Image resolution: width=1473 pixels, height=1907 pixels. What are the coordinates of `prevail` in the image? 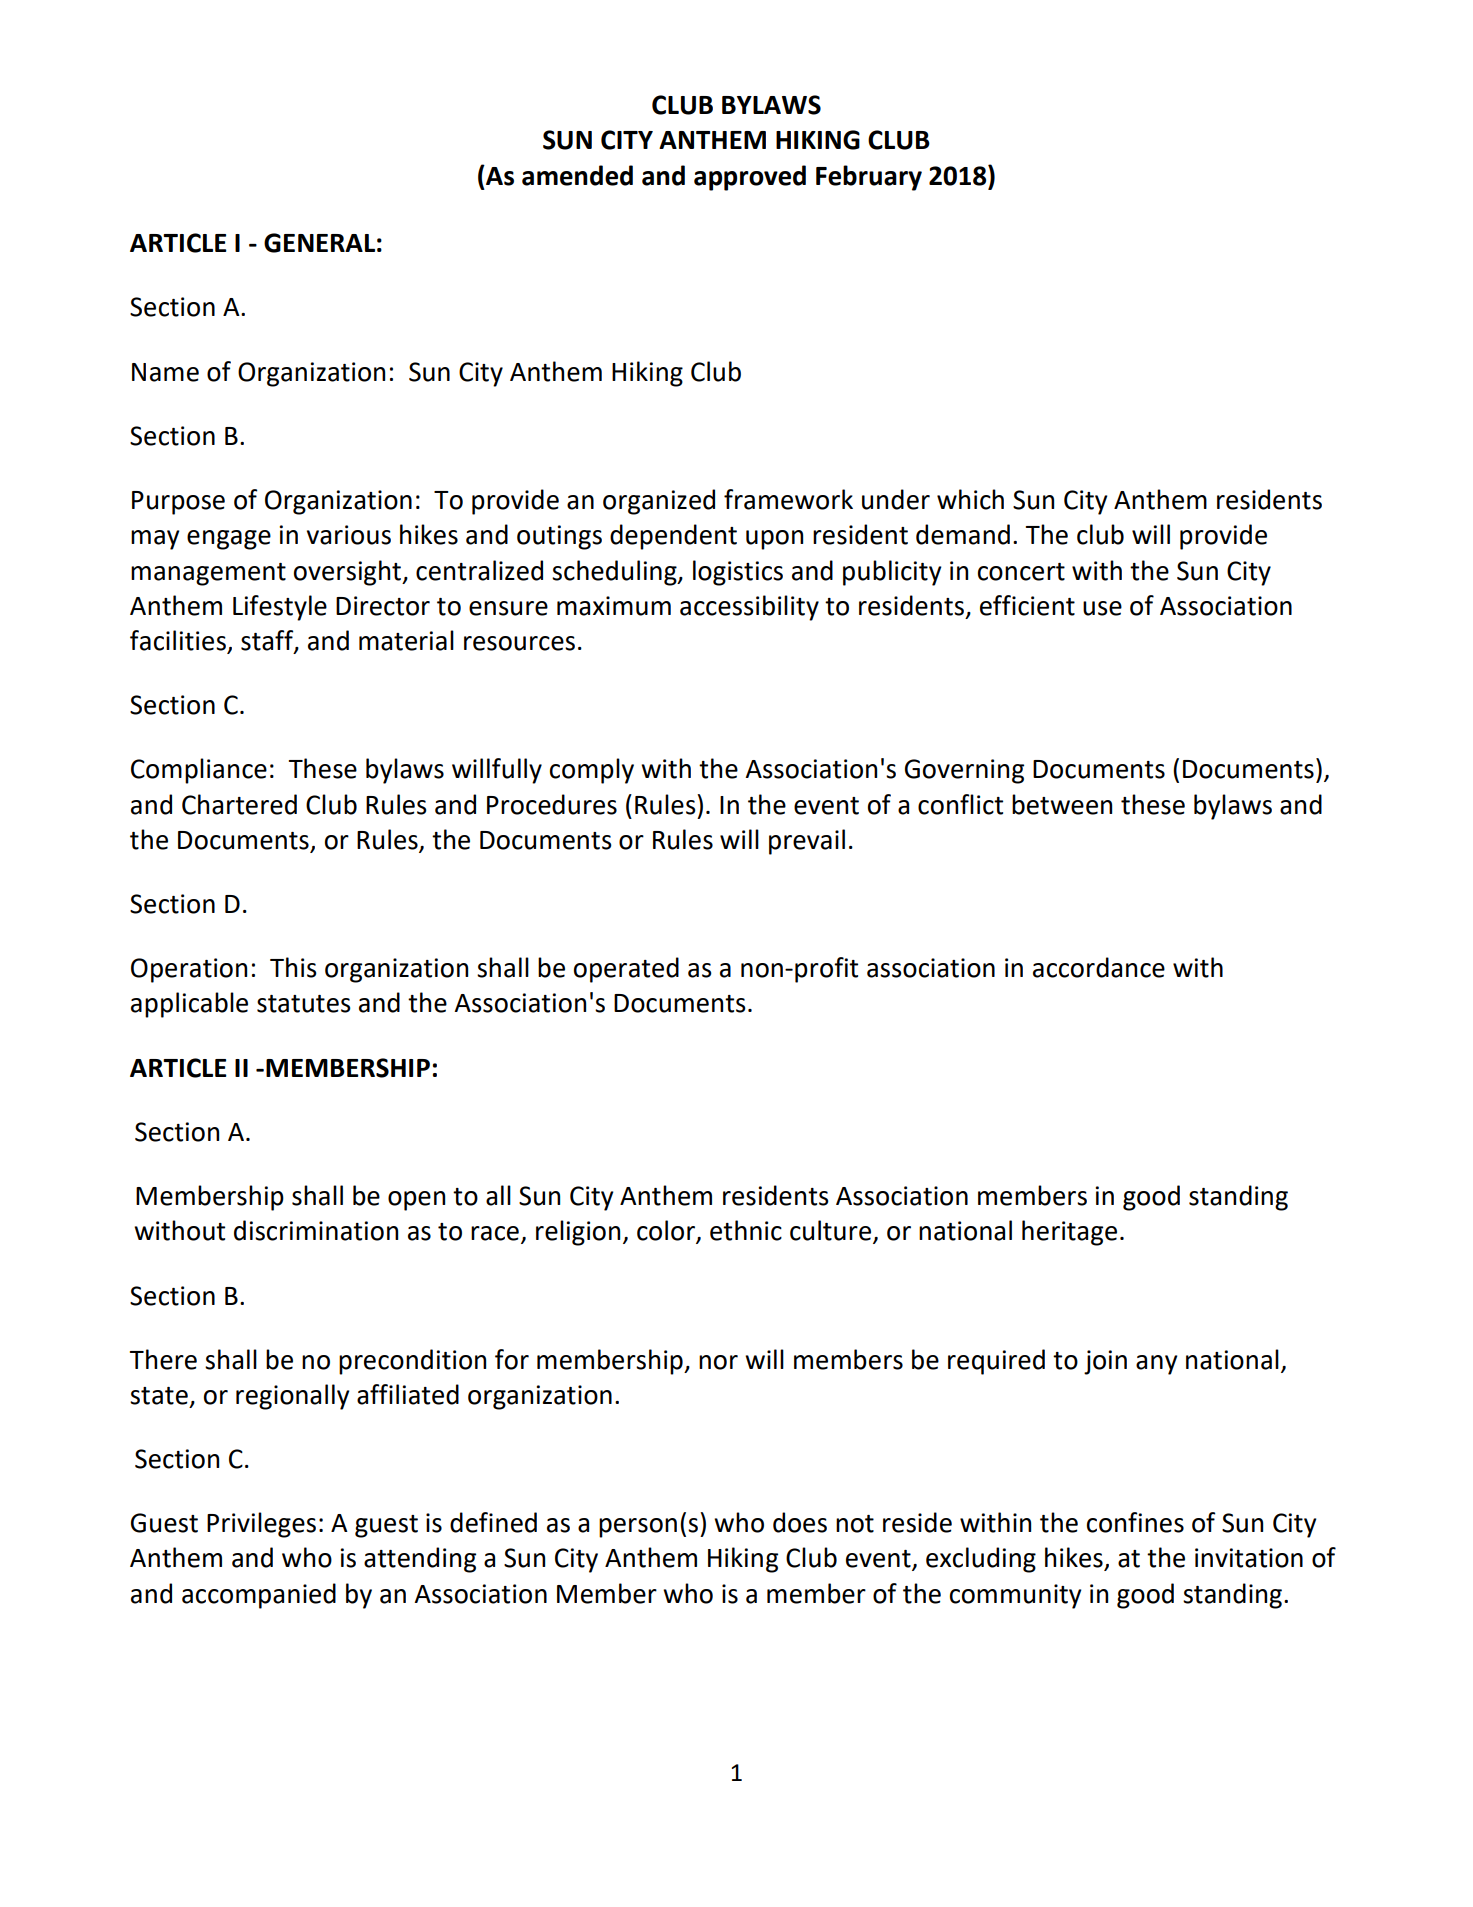 It's located at (807, 842).
